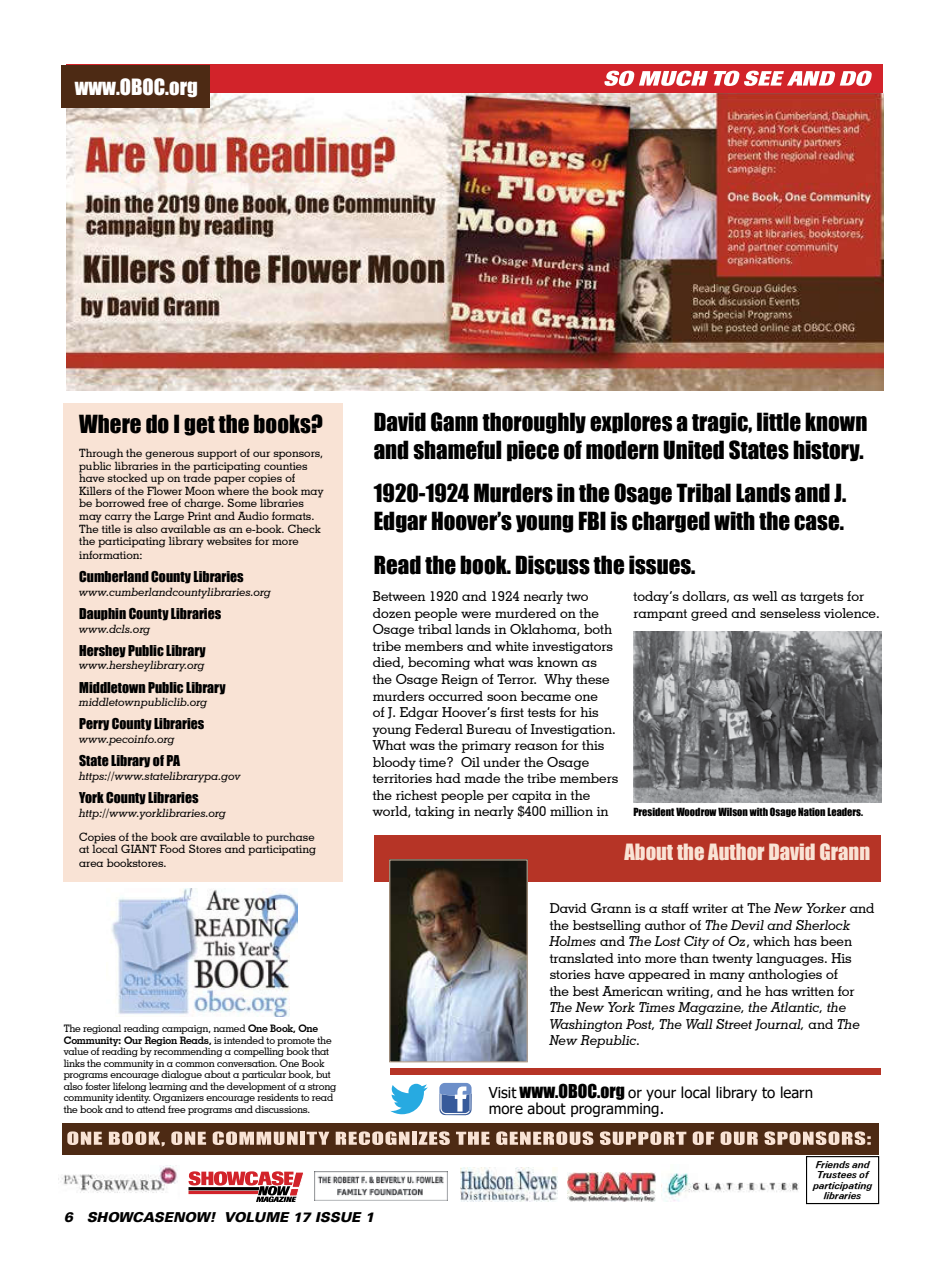 This page has width=944, height=1288. I want to click on Oil, so click(470, 762).
